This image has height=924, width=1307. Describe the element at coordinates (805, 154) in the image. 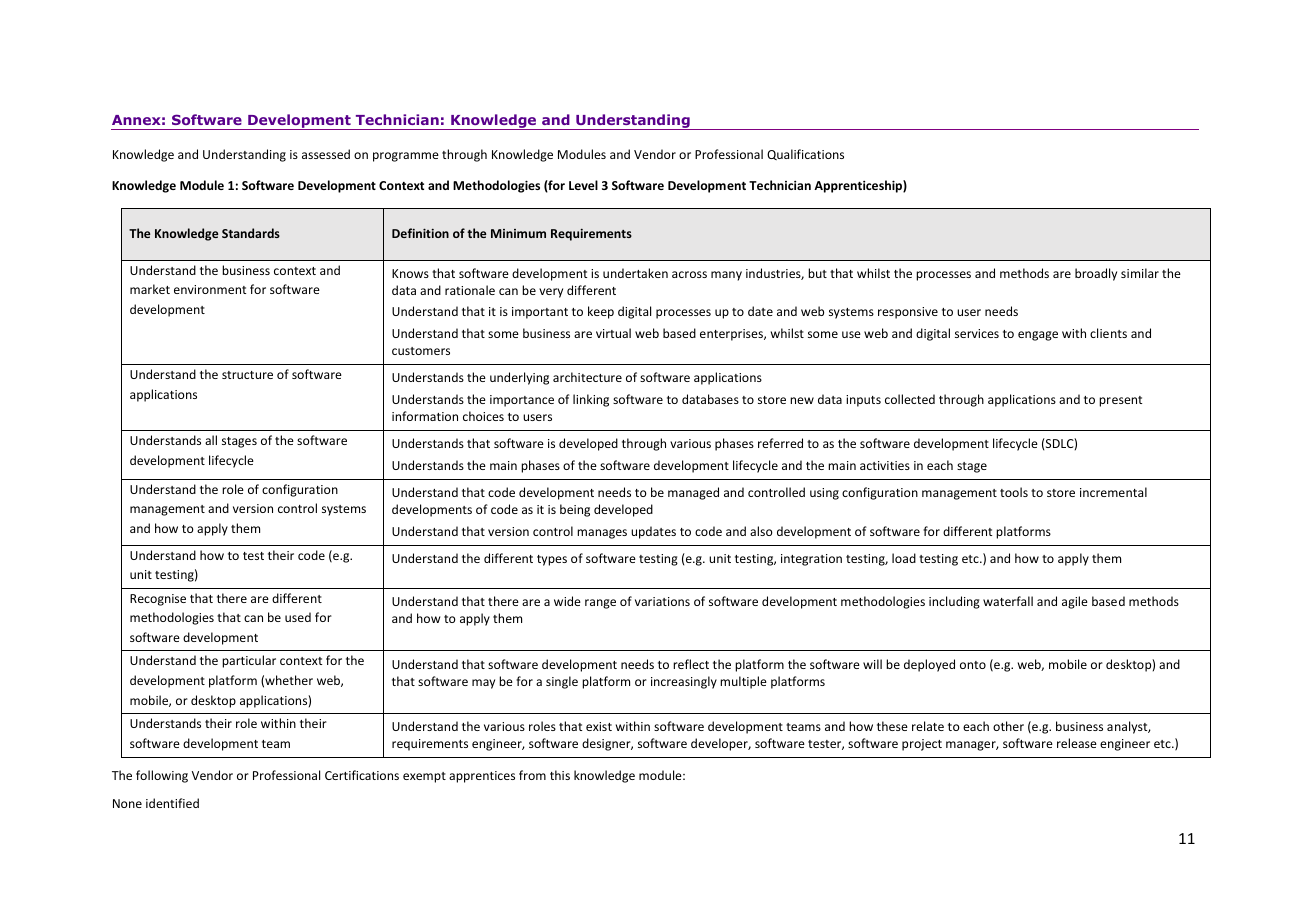

I see `Qualifications` at that location.
